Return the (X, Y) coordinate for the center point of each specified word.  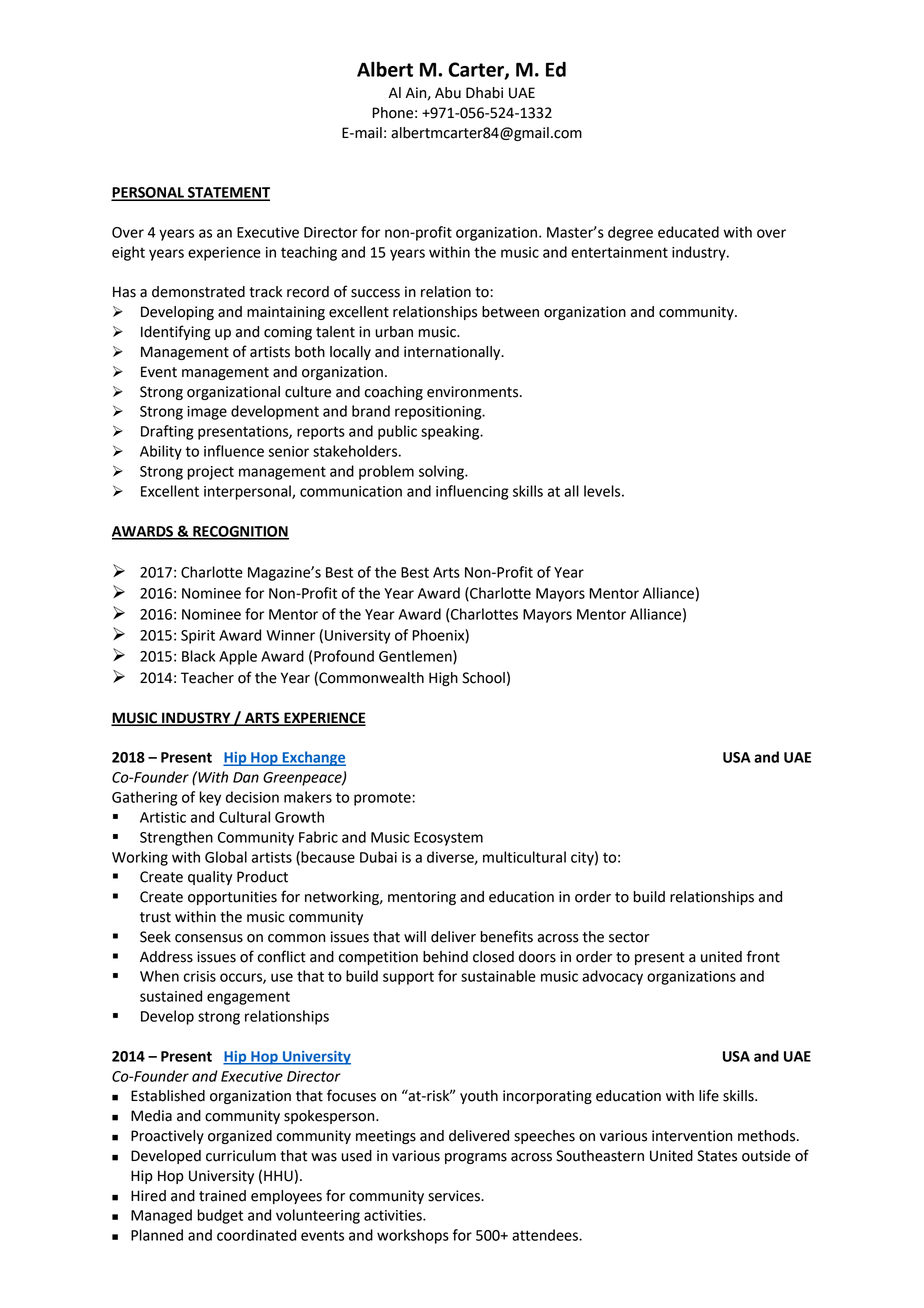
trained (222, 1196)
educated (688, 232)
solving (442, 472)
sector (629, 937)
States (717, 1156)
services (455, 1196)
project (210, 473)
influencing (472, 492)
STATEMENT (228, 193)
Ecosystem (448, 839)
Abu (448, 93)
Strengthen (176, 838)
